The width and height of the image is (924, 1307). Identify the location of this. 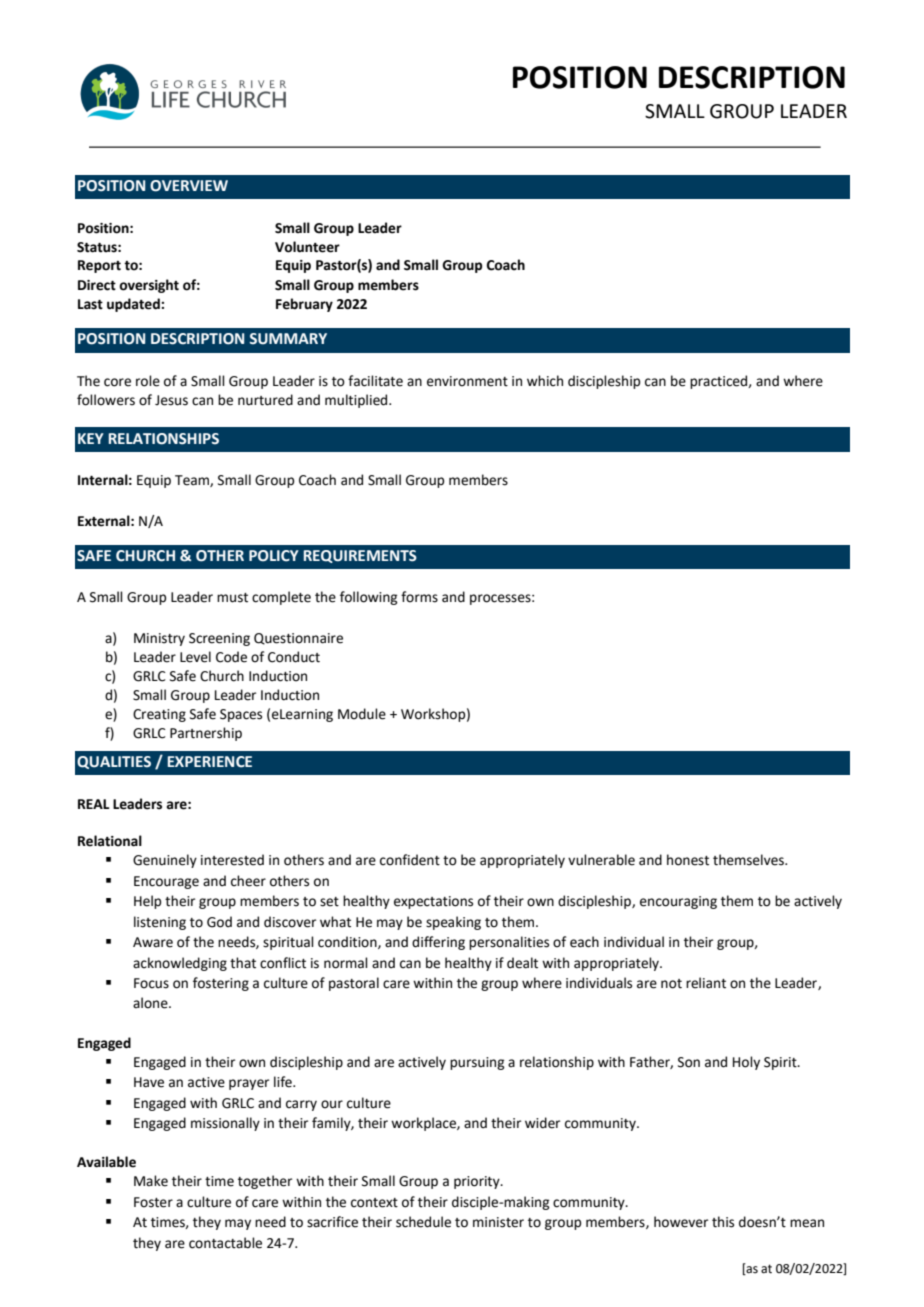
(723, 1222).
